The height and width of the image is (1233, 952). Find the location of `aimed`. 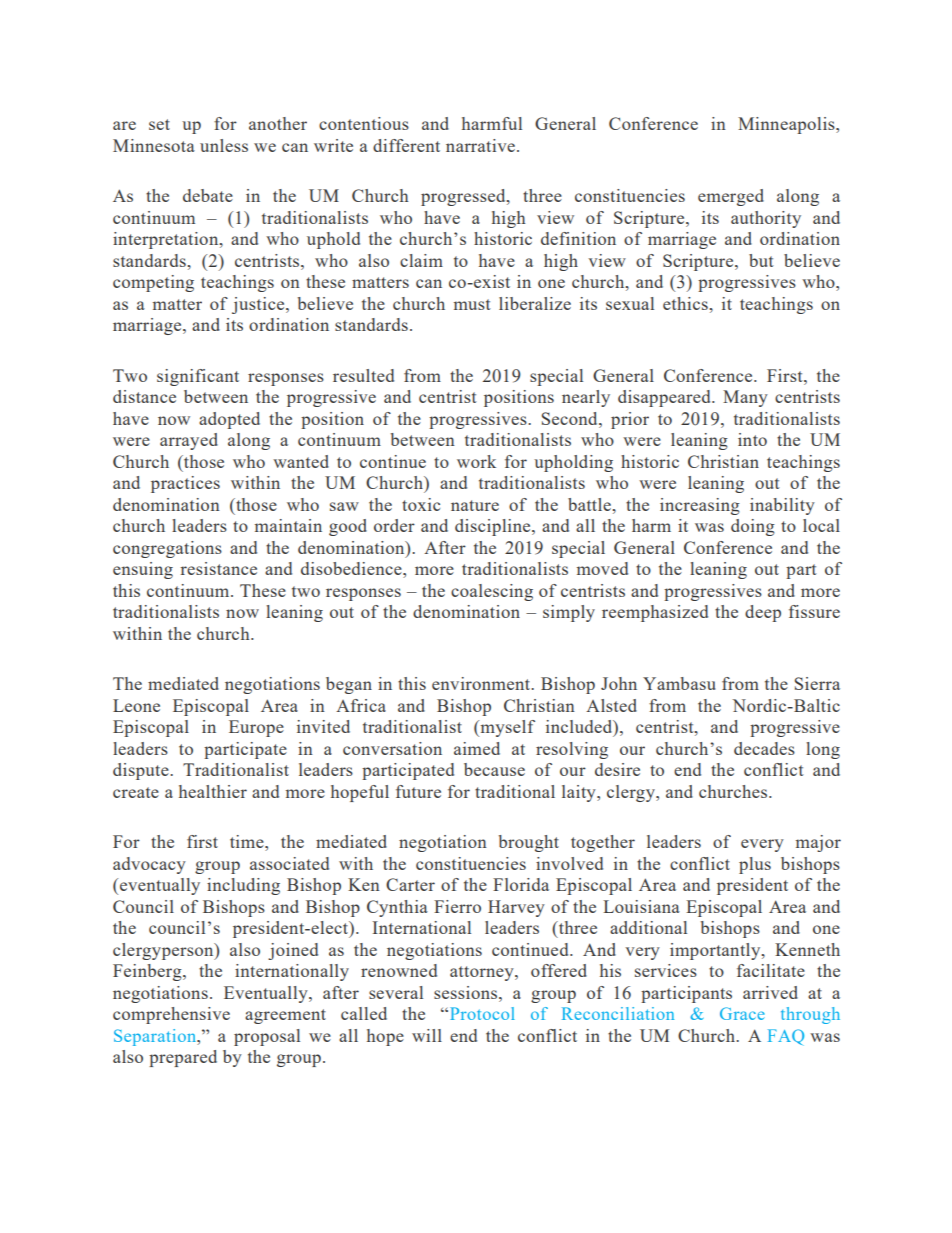

aimed is located at coordinates (477, 748).
